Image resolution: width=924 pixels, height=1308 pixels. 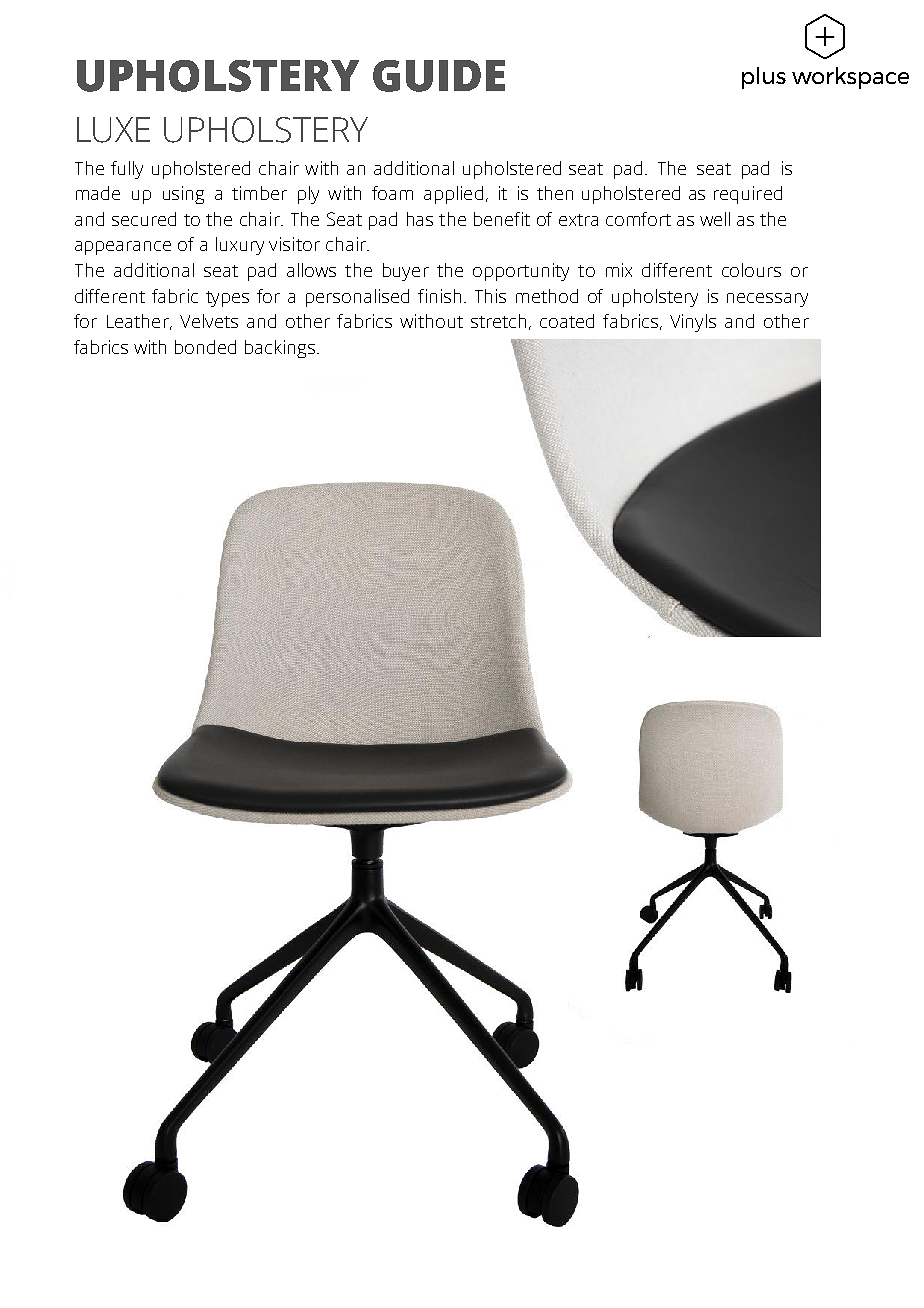 What do you see at coordinates (748, 195) in the document?
I see `required` at bounding box center [748, 195].
